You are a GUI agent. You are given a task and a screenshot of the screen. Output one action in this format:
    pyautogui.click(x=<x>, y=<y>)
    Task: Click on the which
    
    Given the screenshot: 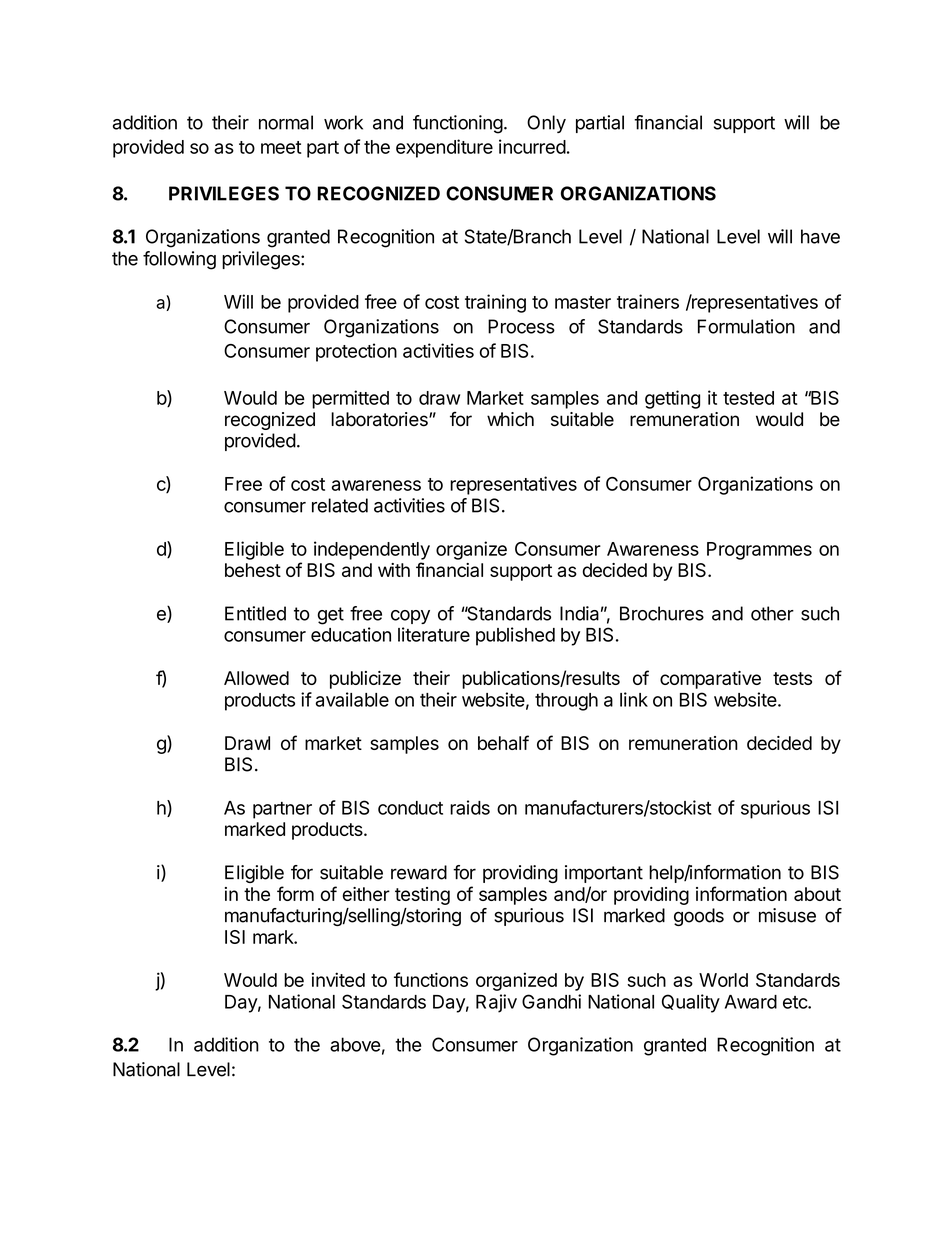 What is the action you would take?
    pyautogui.click(x=510, y=419)
